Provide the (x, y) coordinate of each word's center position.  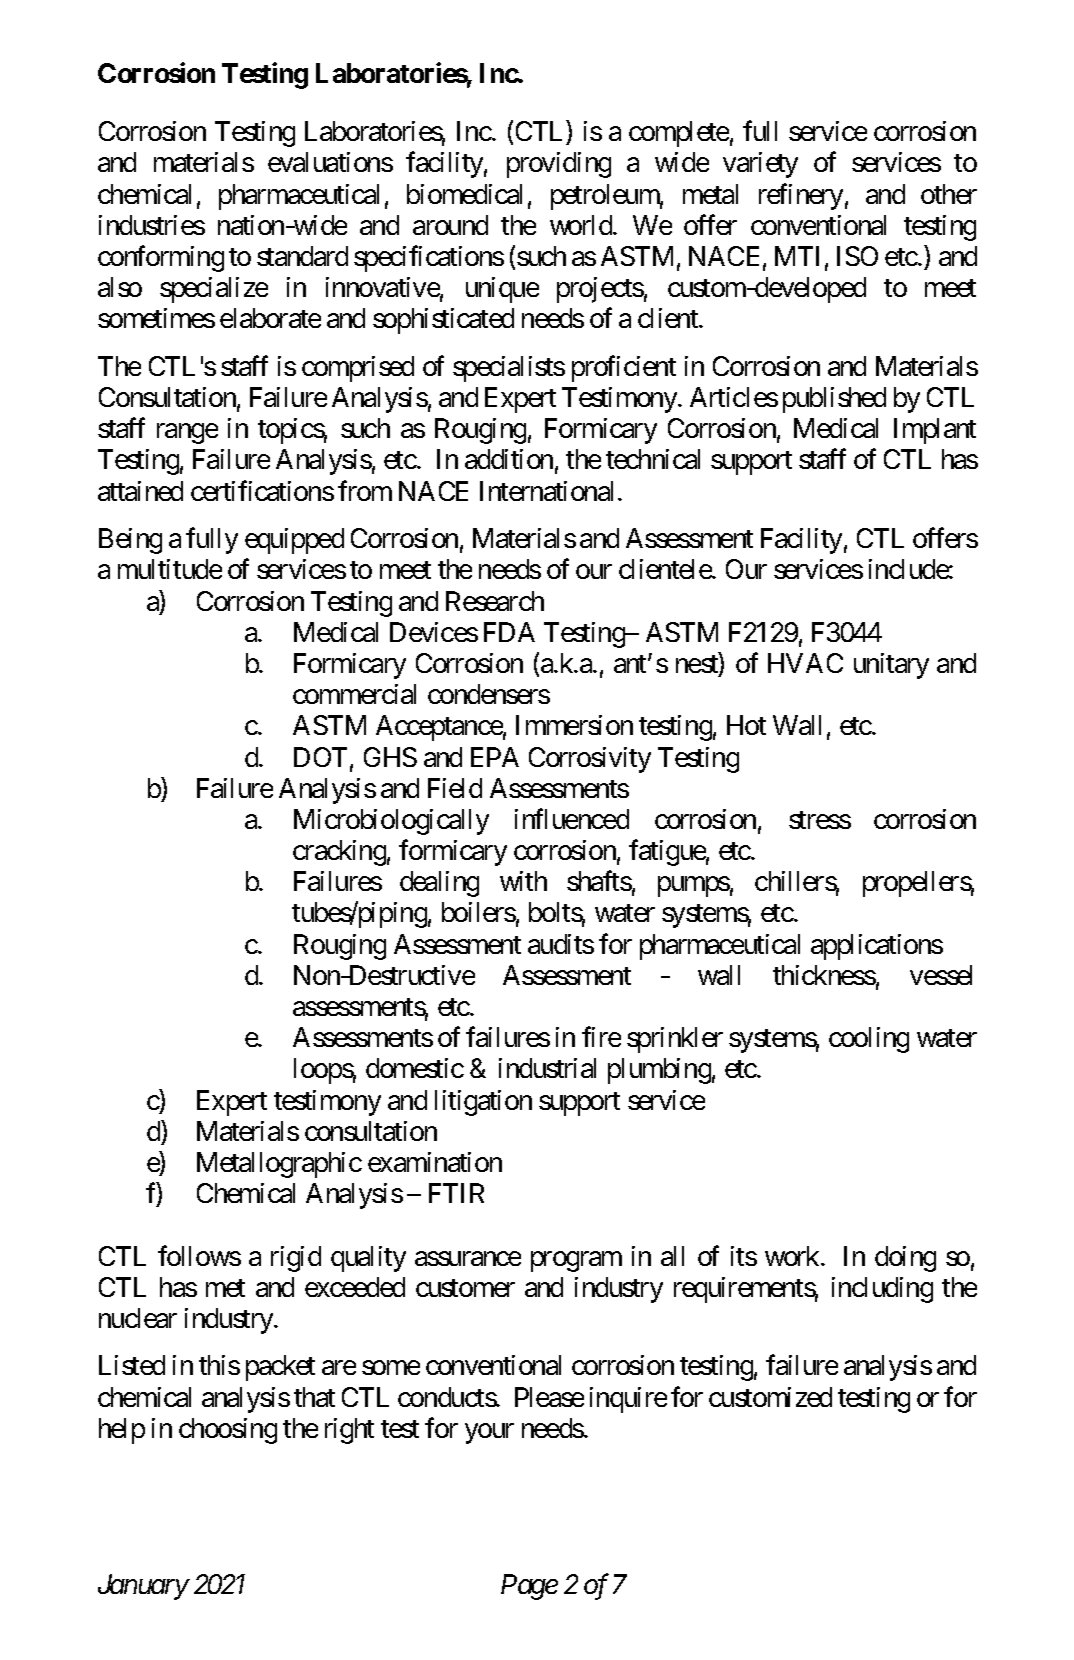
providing (559, 165)
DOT (320, 757)
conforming (161, 258)
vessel (941, 975)
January (143, 1587)
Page (529, 1587)
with (523, 881)
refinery (801, 196)
